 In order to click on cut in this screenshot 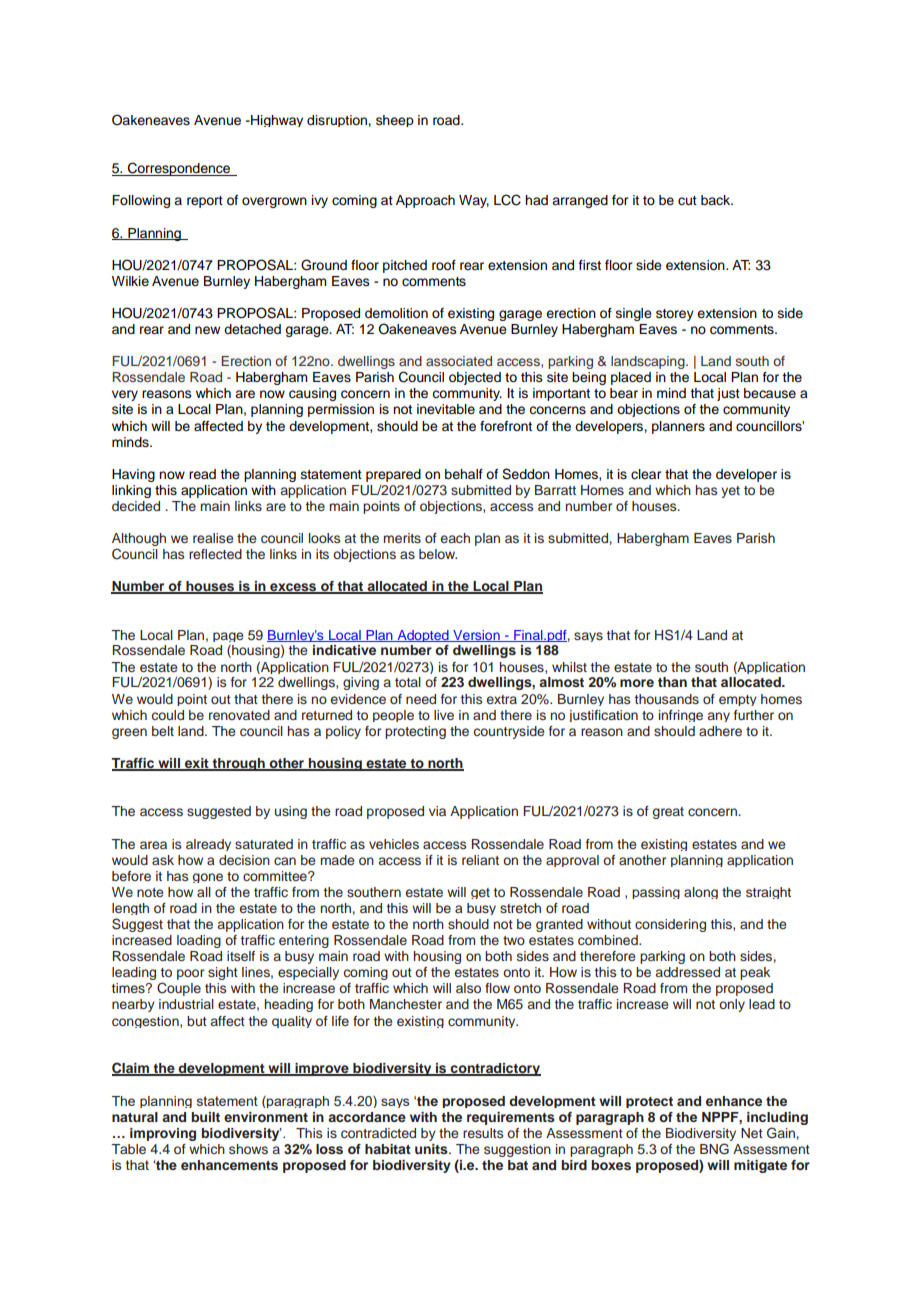, I will do `click(687, 201)`.
